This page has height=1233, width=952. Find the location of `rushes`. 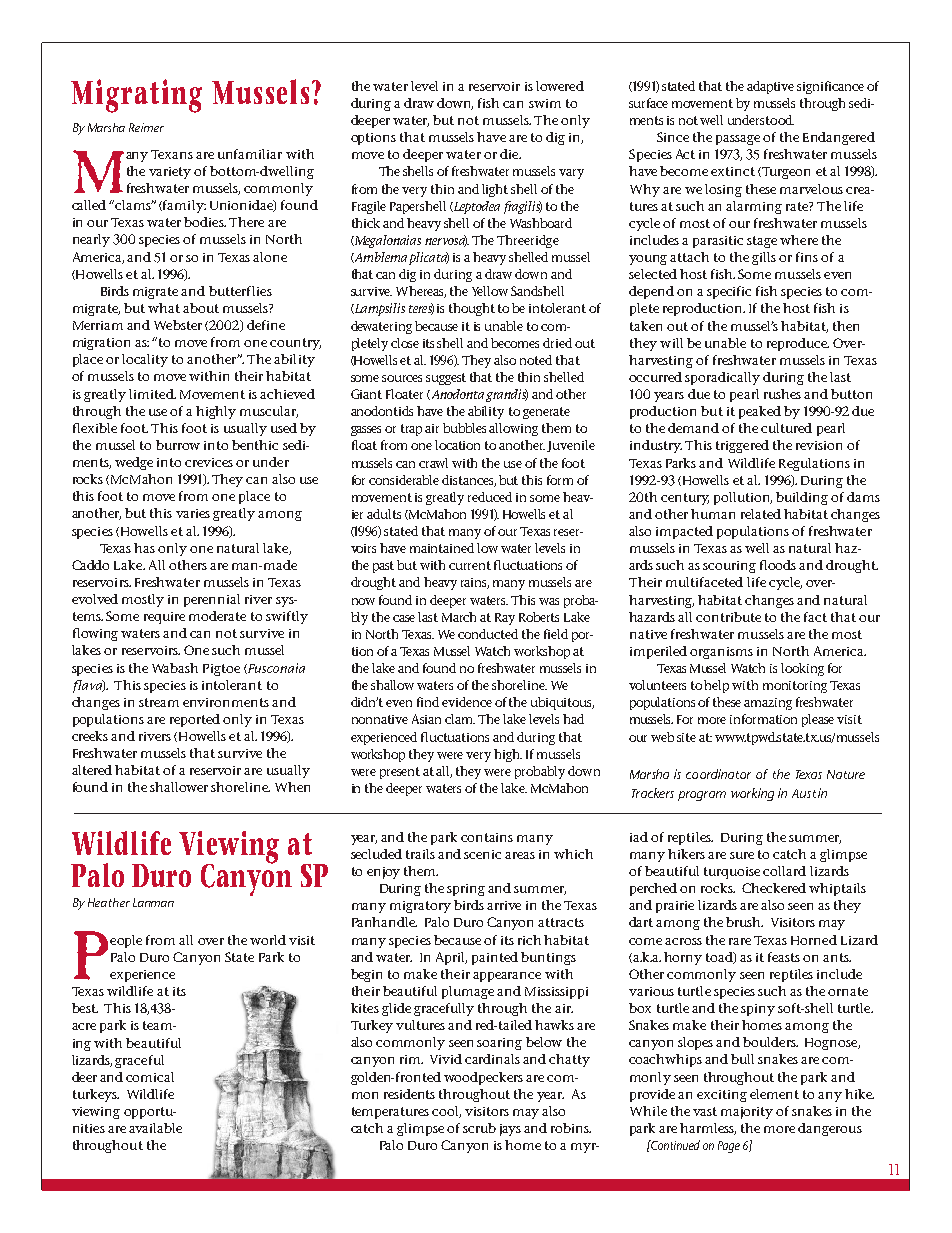

rushes is located at coordinates (782, 394).
